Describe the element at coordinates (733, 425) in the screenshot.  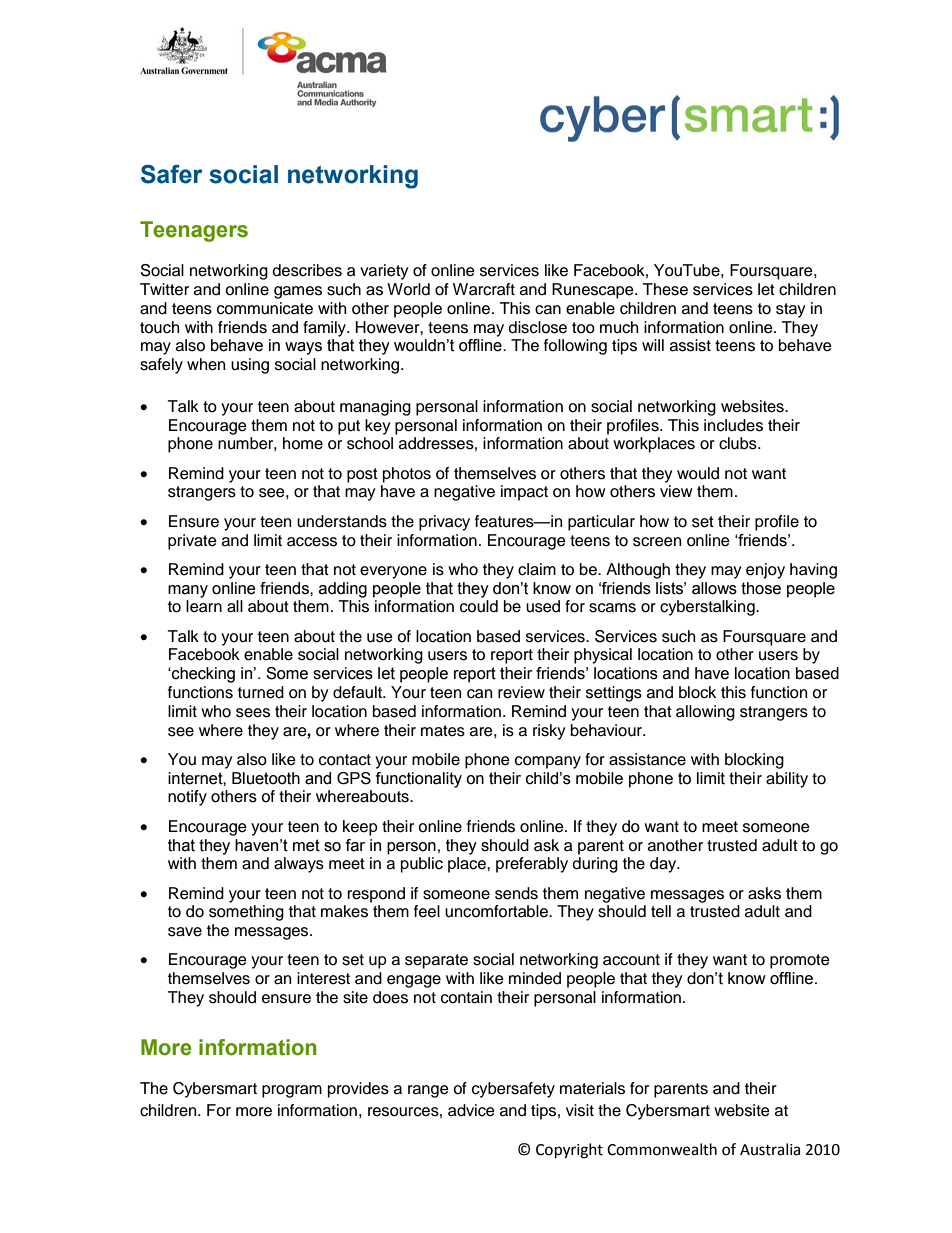
I see `includes` at that location.
